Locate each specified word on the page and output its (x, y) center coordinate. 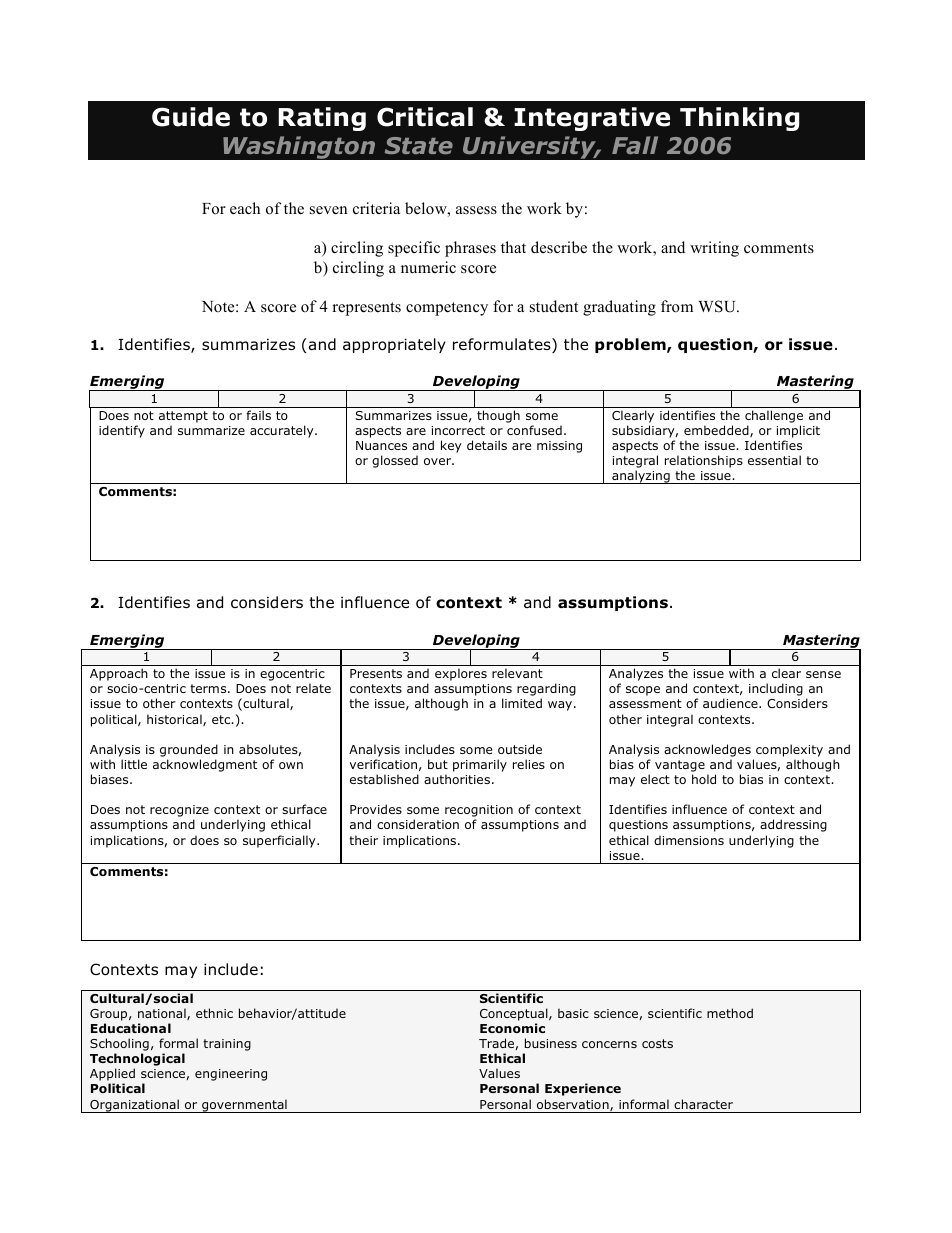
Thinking (739, 119)
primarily (480, 765)
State (419, 145)
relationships (704, 461)
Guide (191, 117)
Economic (512, 1028)
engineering (231, 1075)
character (703, 1104)
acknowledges (707, 750)
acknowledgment (205, 765)
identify (122, 431)
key (451, 446)
